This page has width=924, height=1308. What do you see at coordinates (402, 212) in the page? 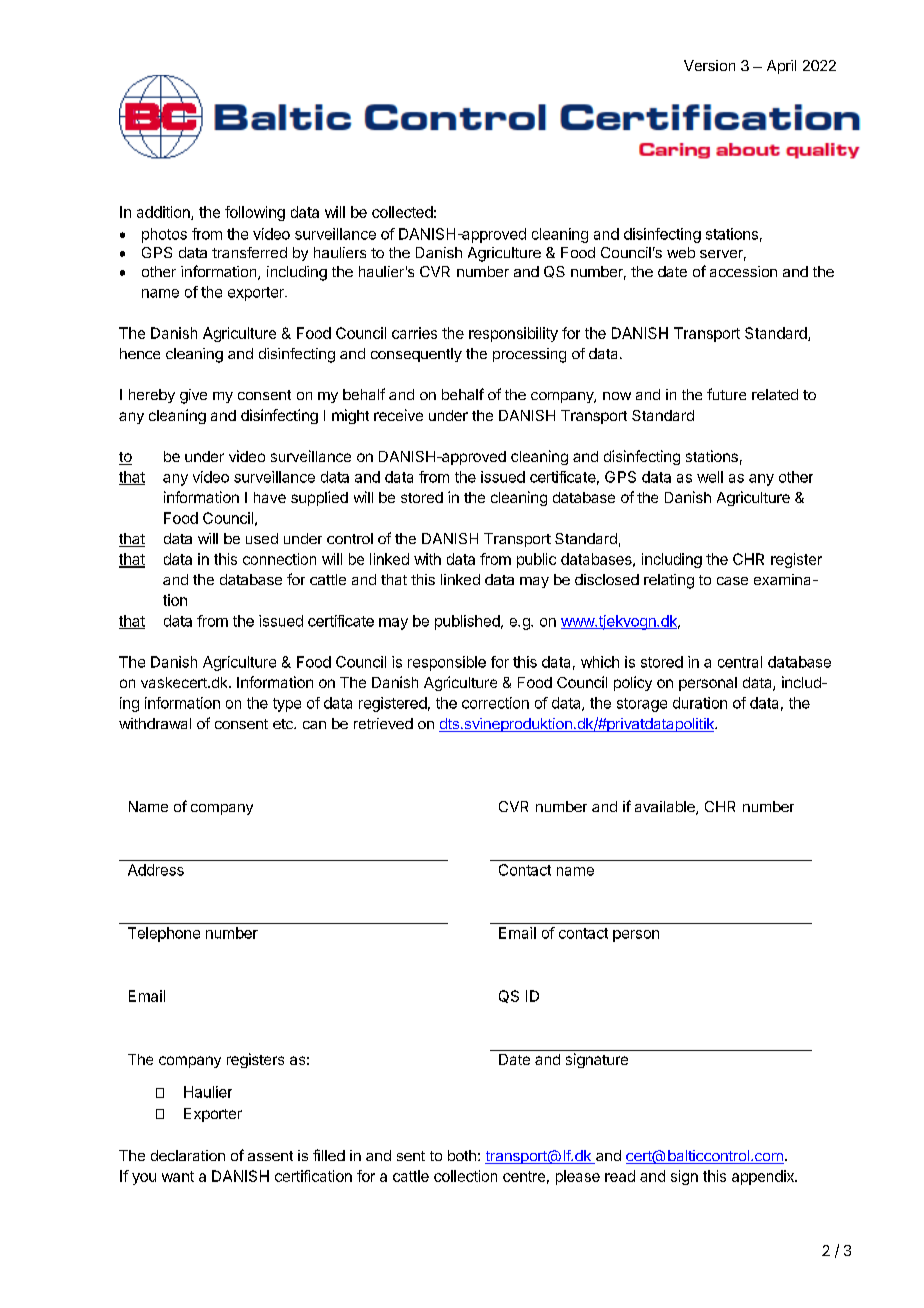
I see `collected` at bounding box center [402, 212].
